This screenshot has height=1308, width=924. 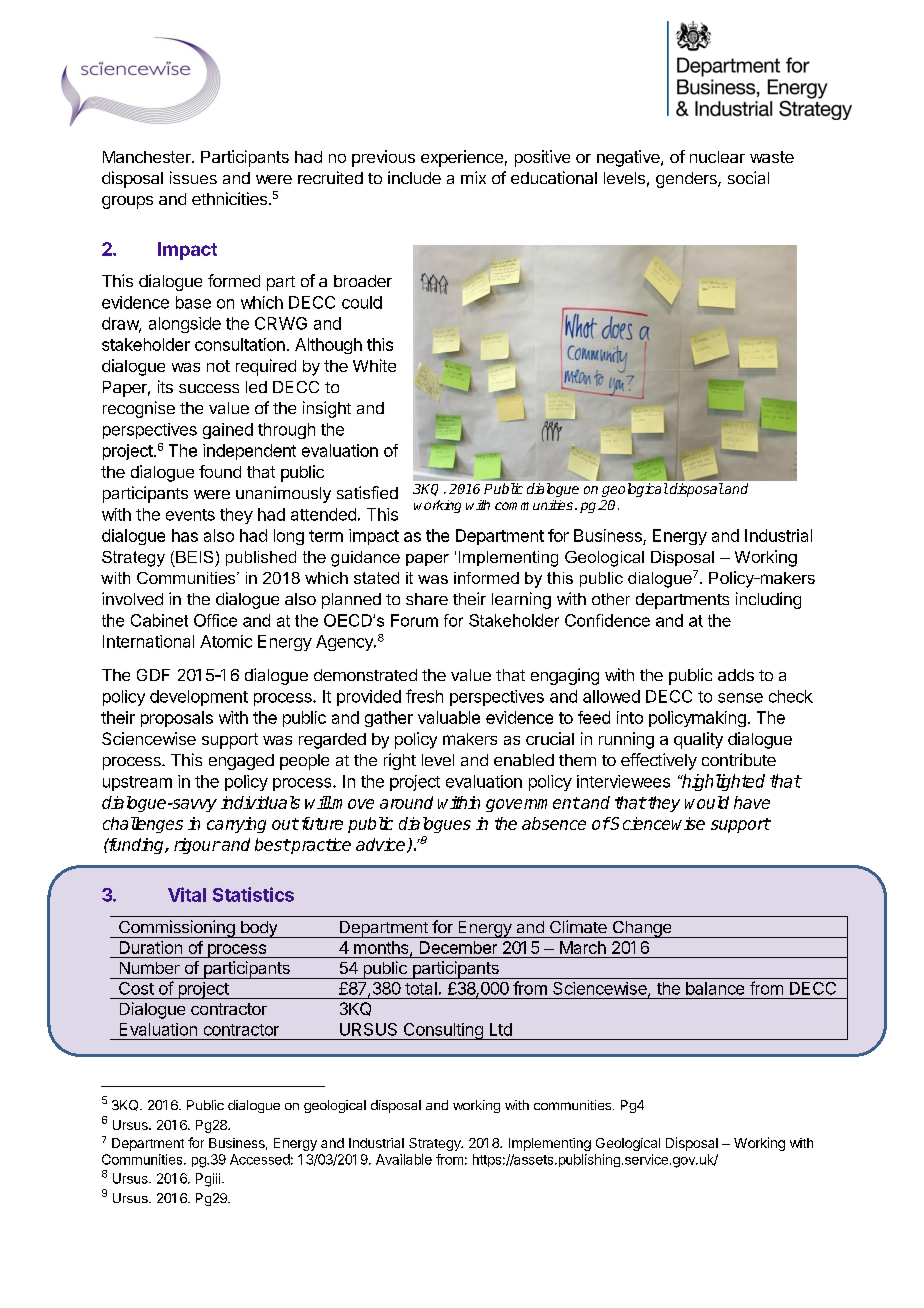 I want to click on would, so click(x=707, y=802).
